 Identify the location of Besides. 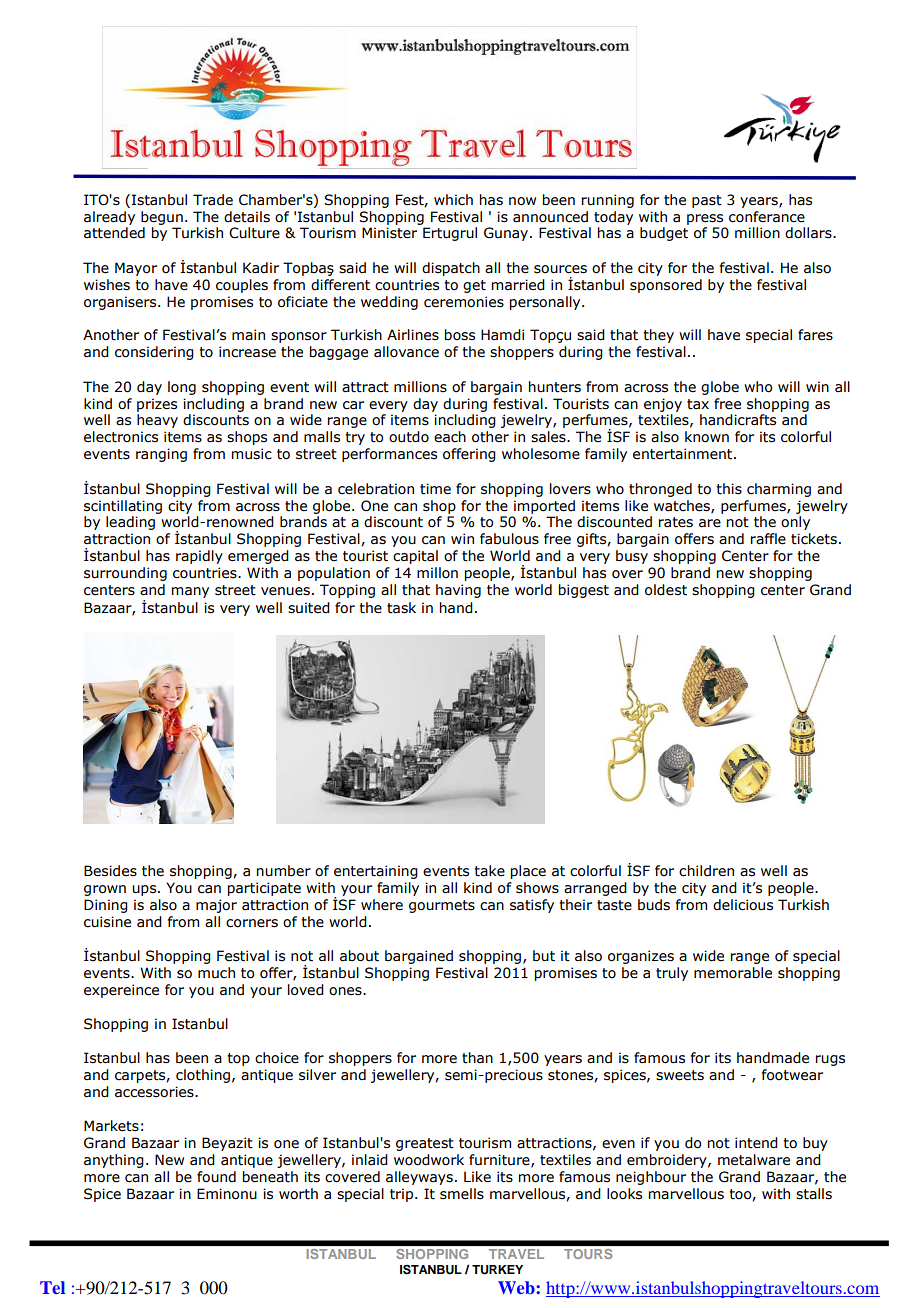
(110, 871).
